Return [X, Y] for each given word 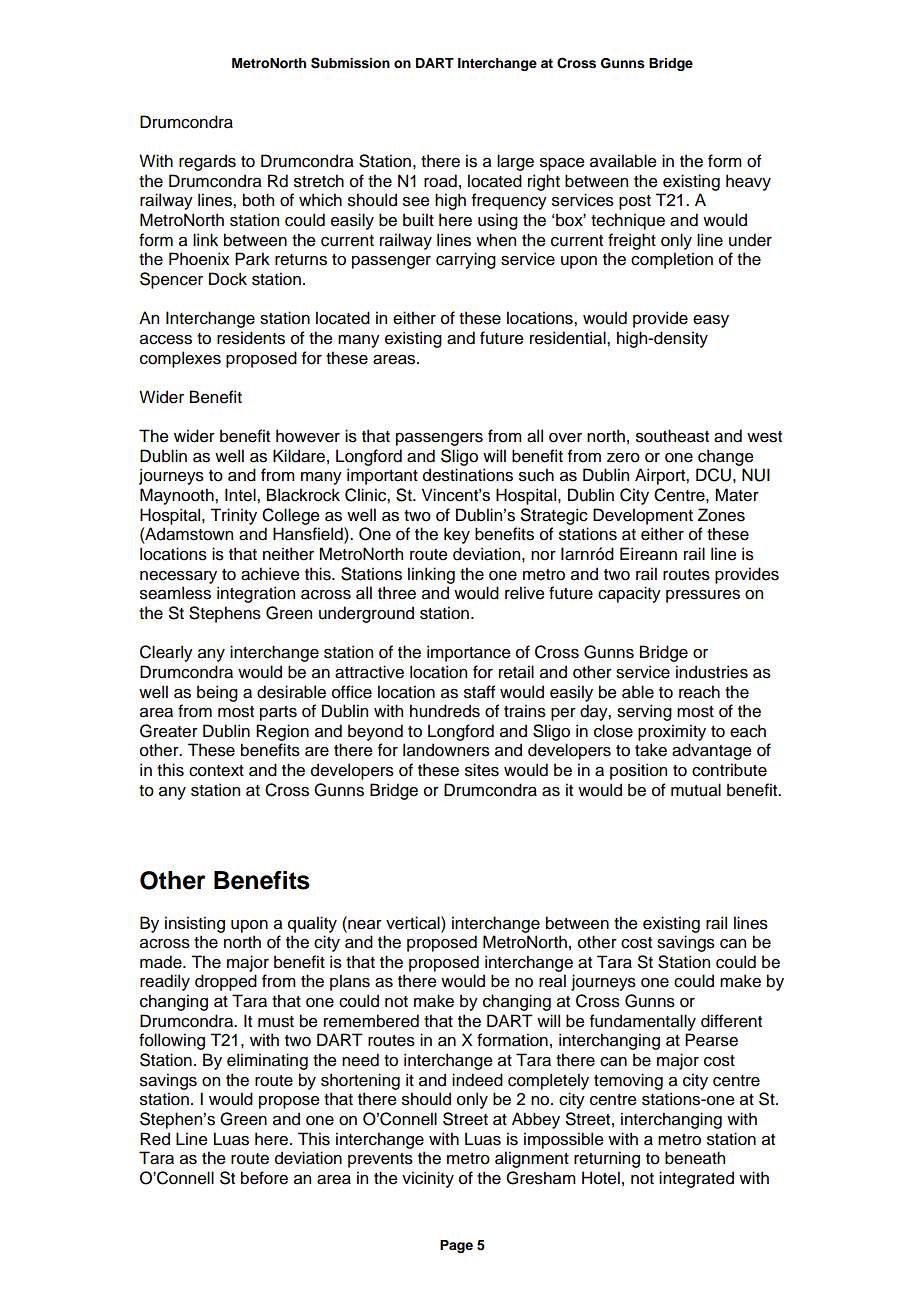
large [515, 162]
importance [469, 653]
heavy [748, 182]
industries [712, 672]
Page [456, 1246]
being [217, 693]
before [264, 1178]
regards [207, 162]
